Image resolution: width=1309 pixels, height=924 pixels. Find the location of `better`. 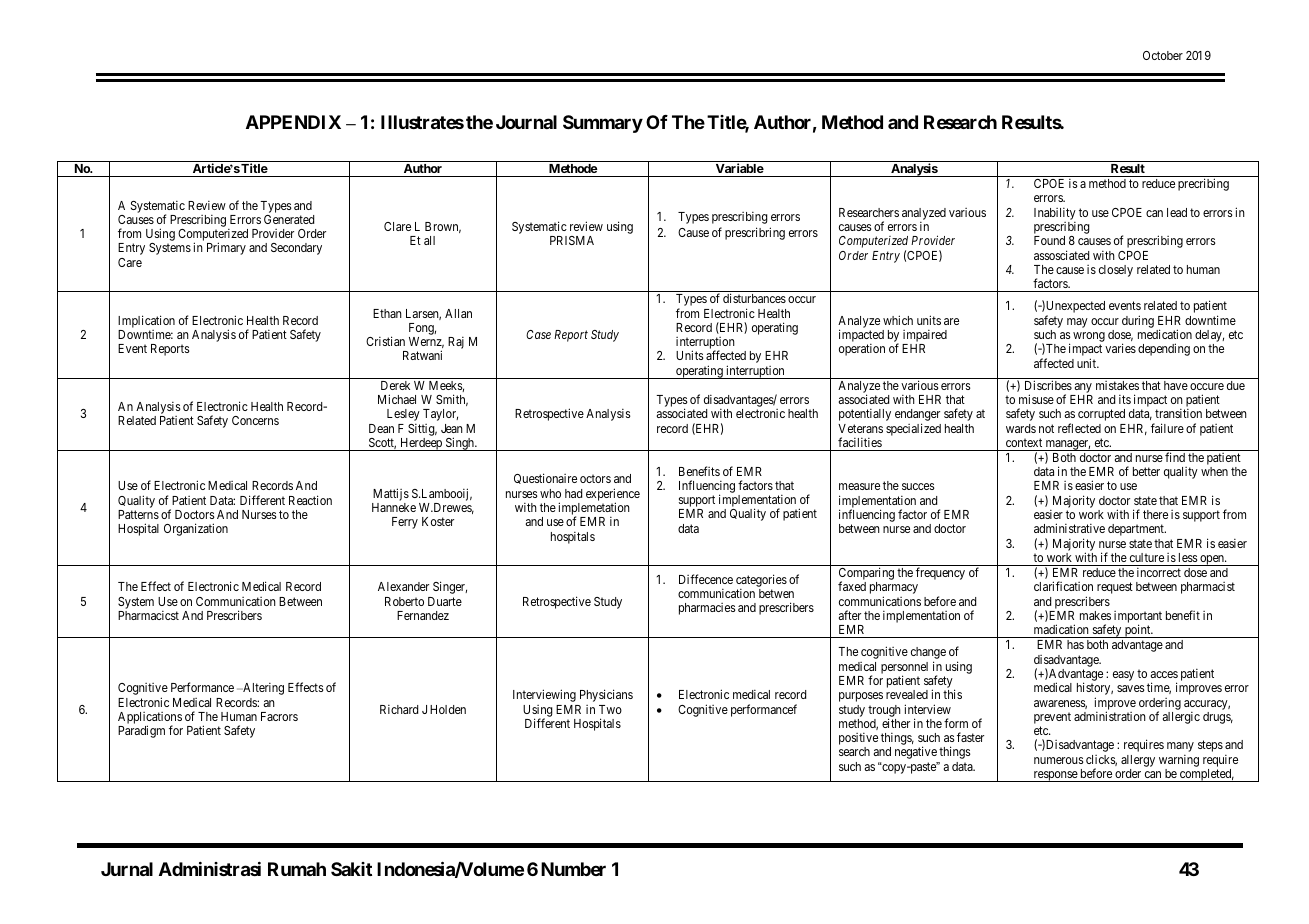

better is located at coordinates (1146, 471).
